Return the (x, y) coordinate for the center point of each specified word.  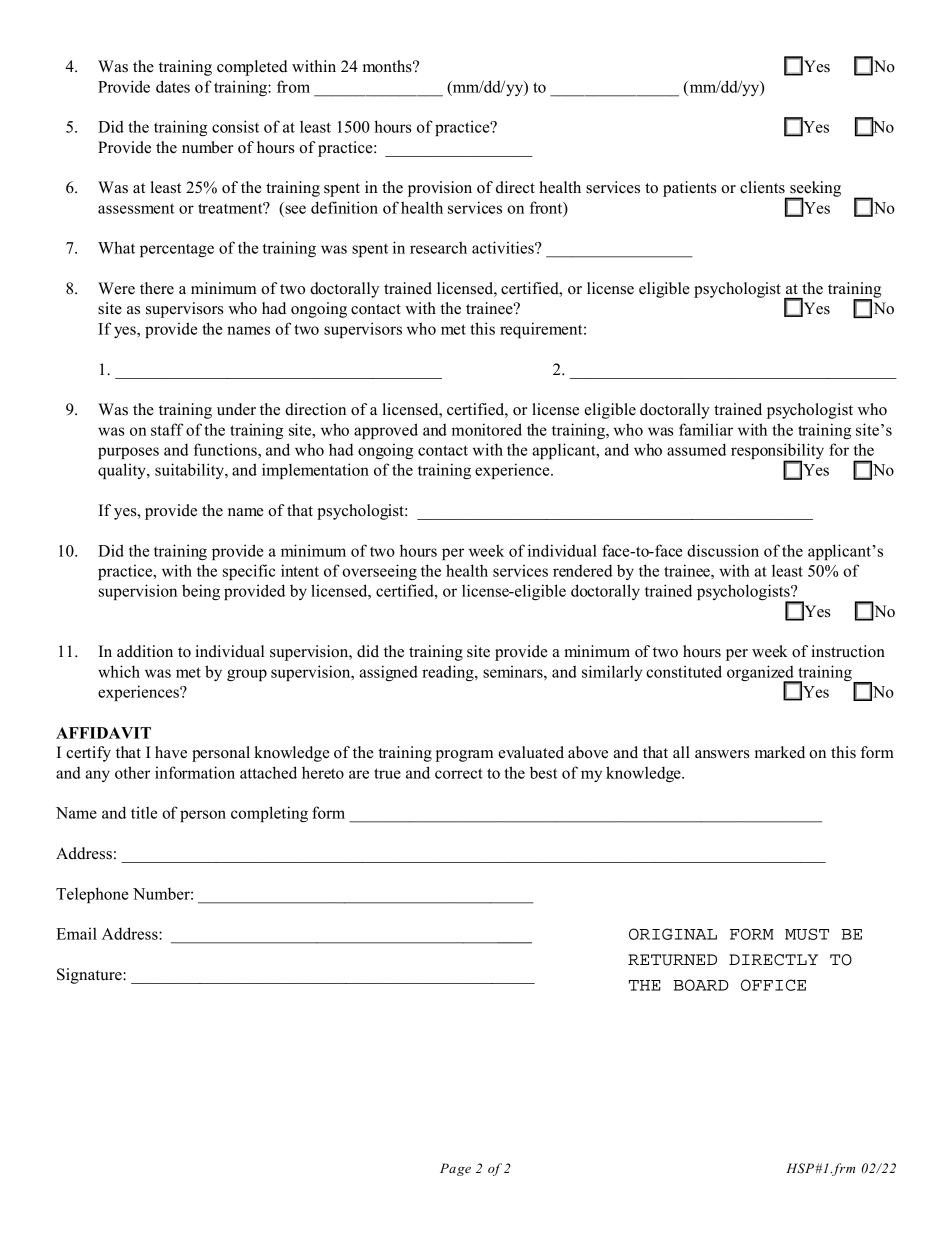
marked (780, 752)
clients (762, 187)
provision (440, 189)
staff (167, 429)
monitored (486, 429)
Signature (90, 976)
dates (173, 86)
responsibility (777, 452)
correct (459, 773)
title (144, 812)
